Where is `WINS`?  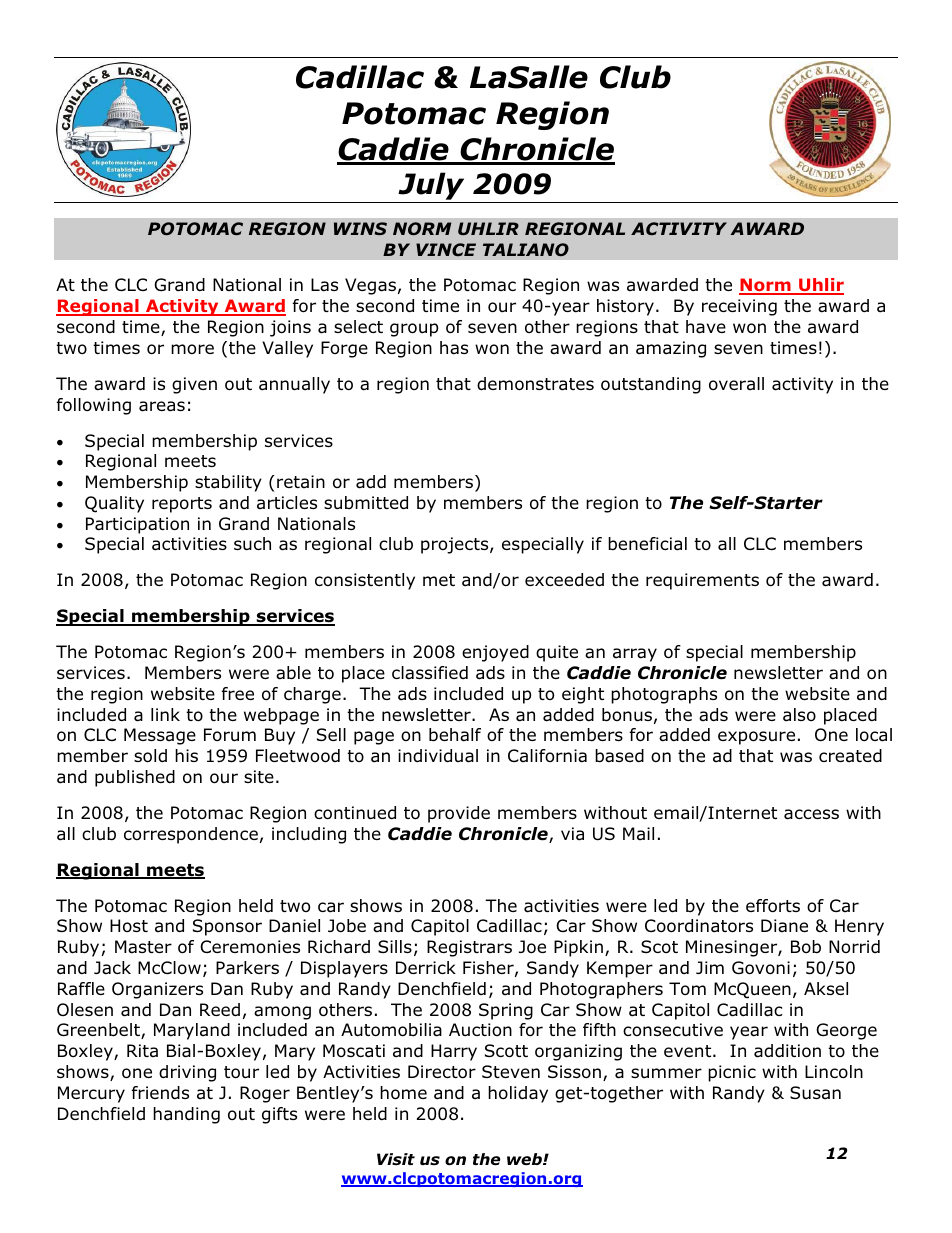
WINS is located at coordinates (360, 228).
